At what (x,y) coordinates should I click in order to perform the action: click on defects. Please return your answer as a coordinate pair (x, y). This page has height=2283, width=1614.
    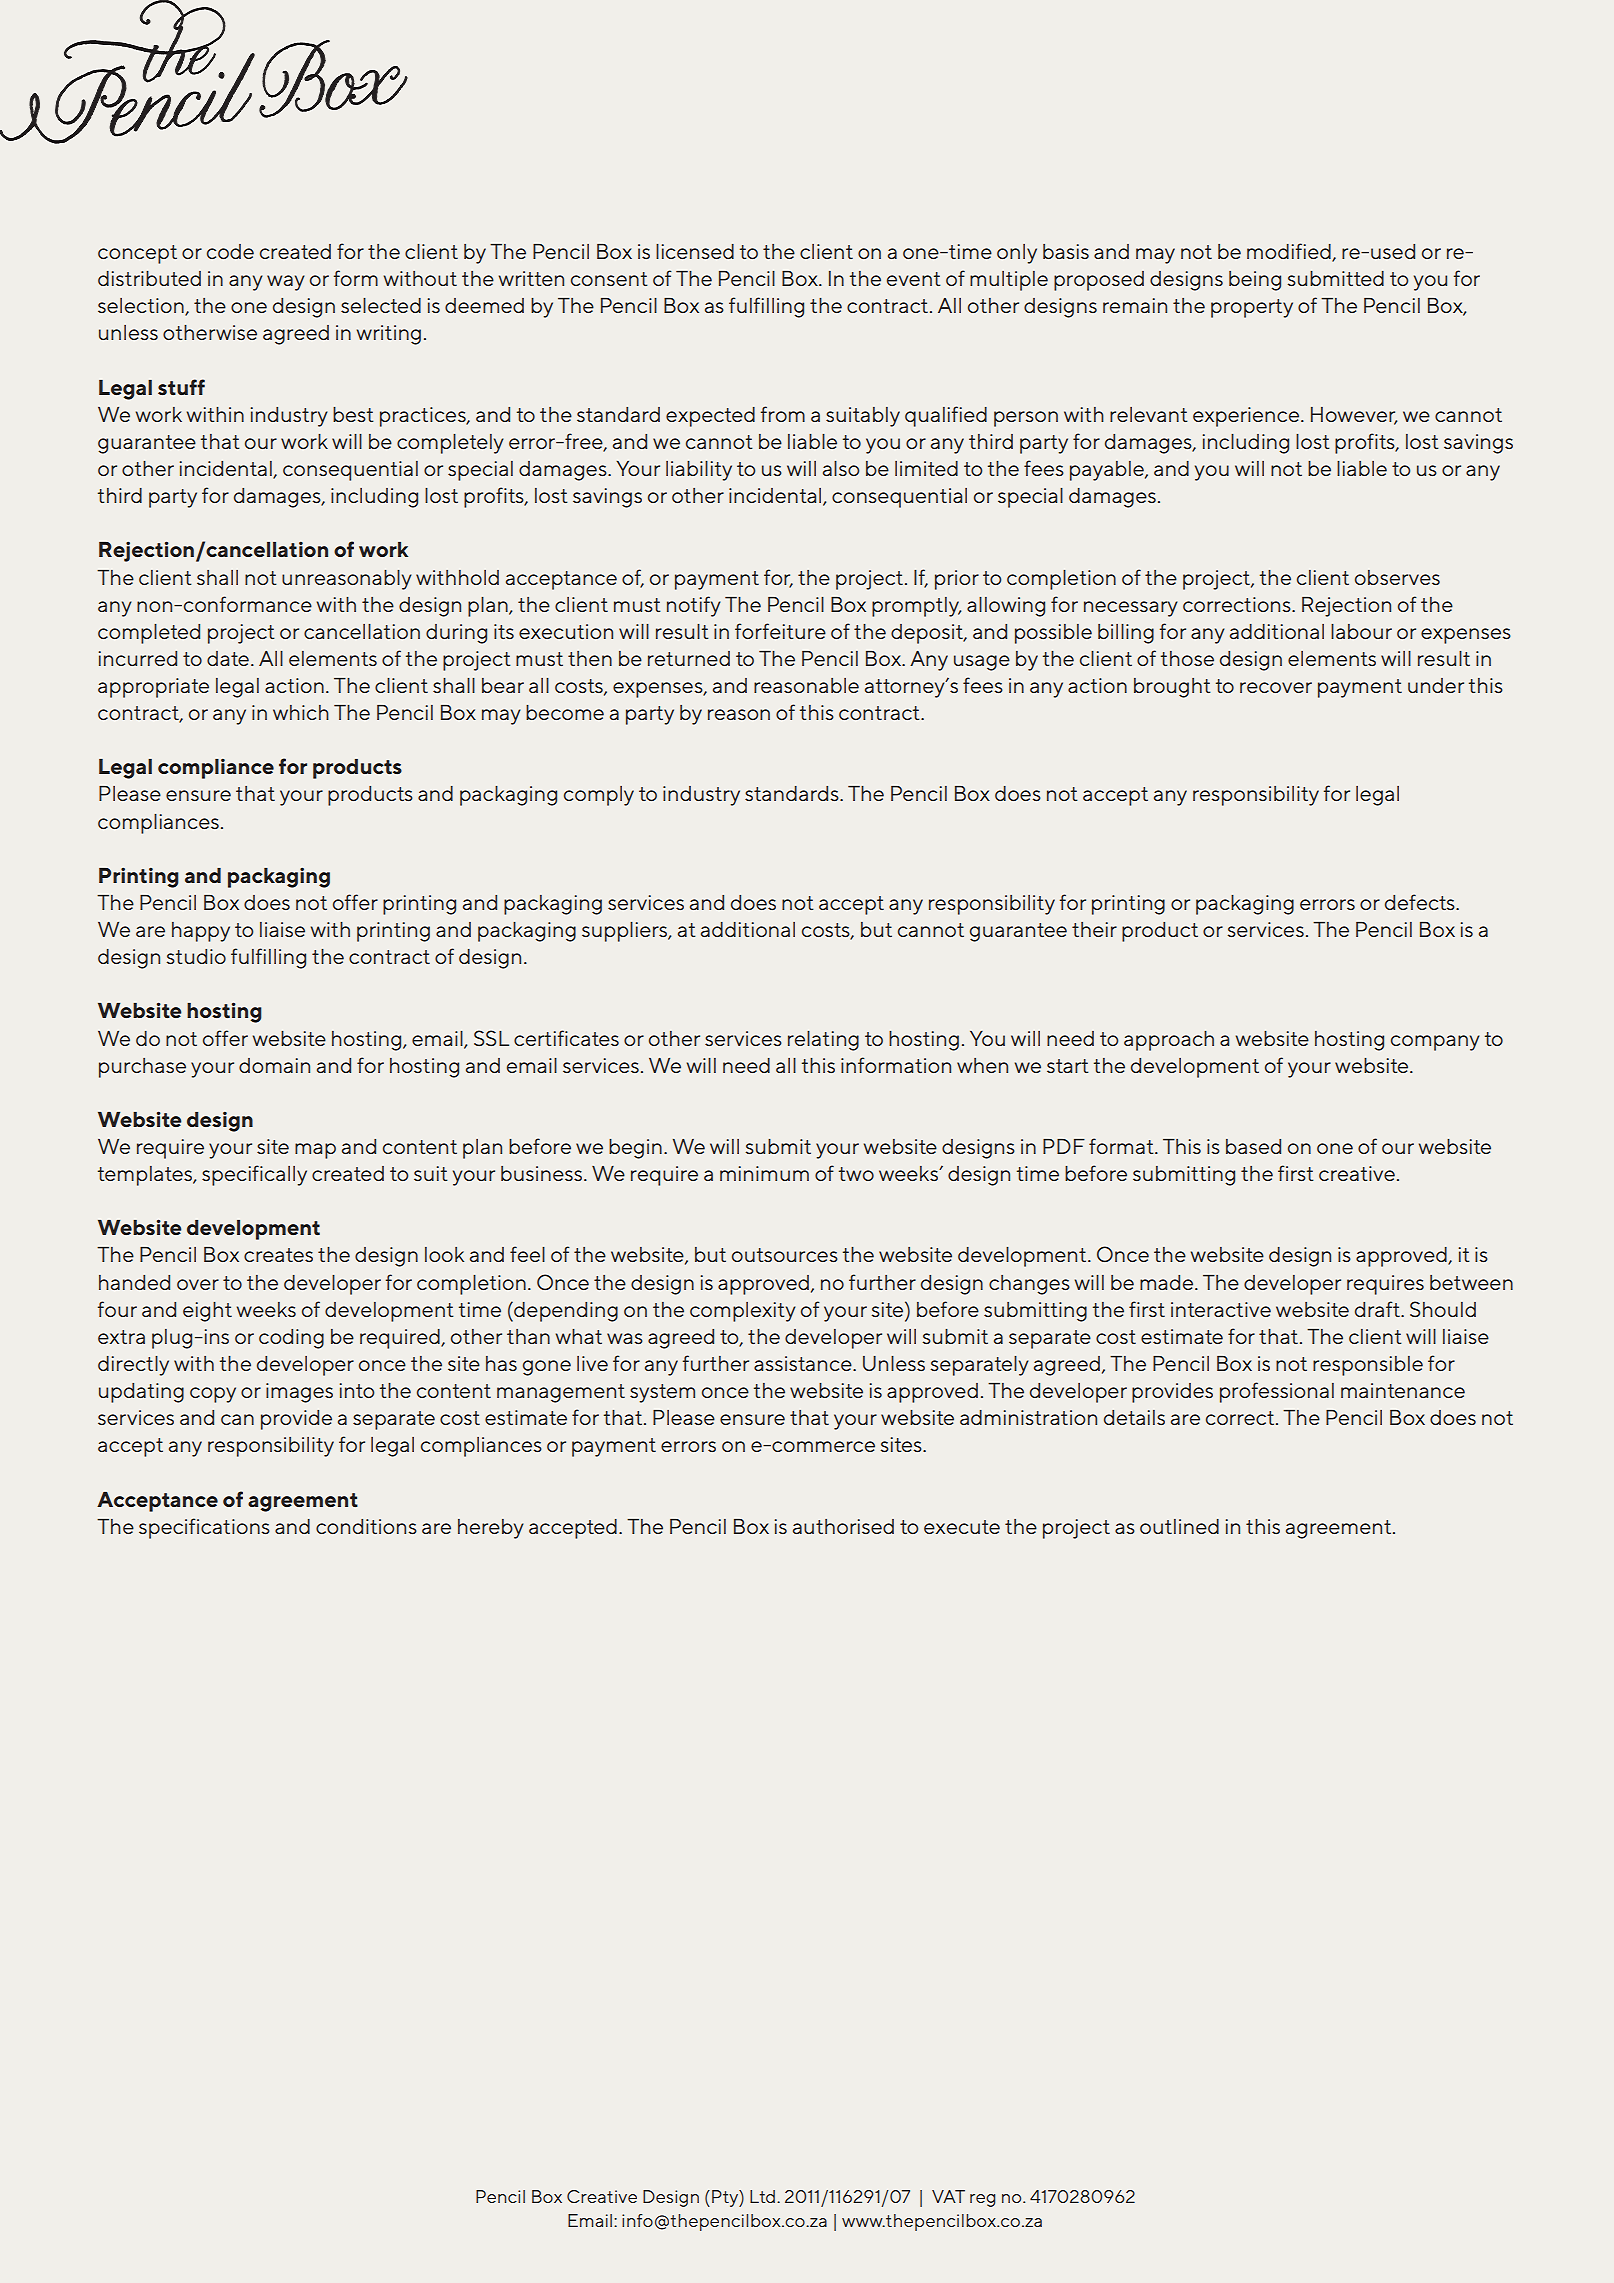
    Looking at the image, I should click on (1421, 902).
